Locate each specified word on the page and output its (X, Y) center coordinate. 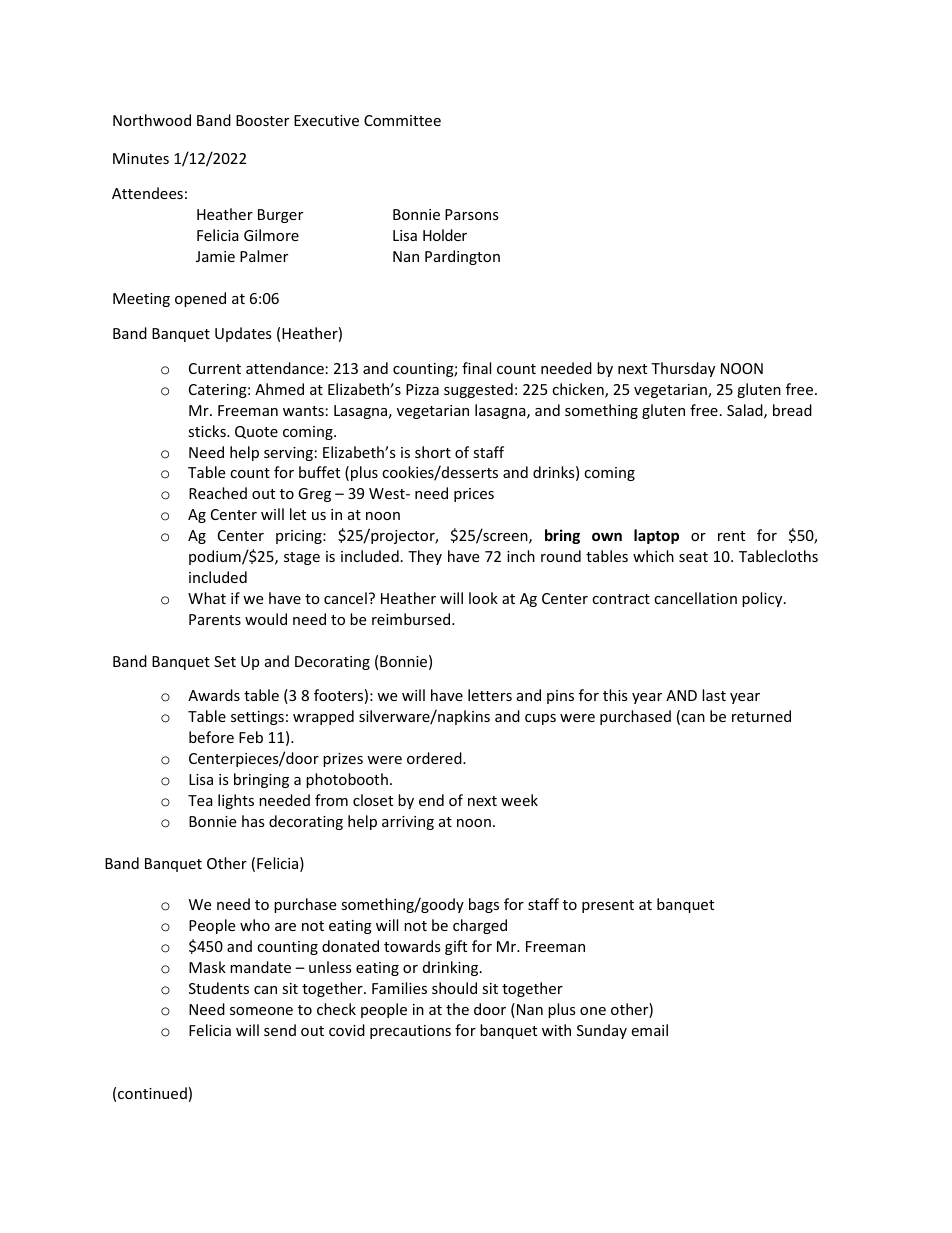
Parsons (472, 214)
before (211, 737)
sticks (208, 431)
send (280, 1030)
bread (792, 410)
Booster (262, 120)
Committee (402, 120)
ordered (435, 758)
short (433, 452)
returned (761, 716)
